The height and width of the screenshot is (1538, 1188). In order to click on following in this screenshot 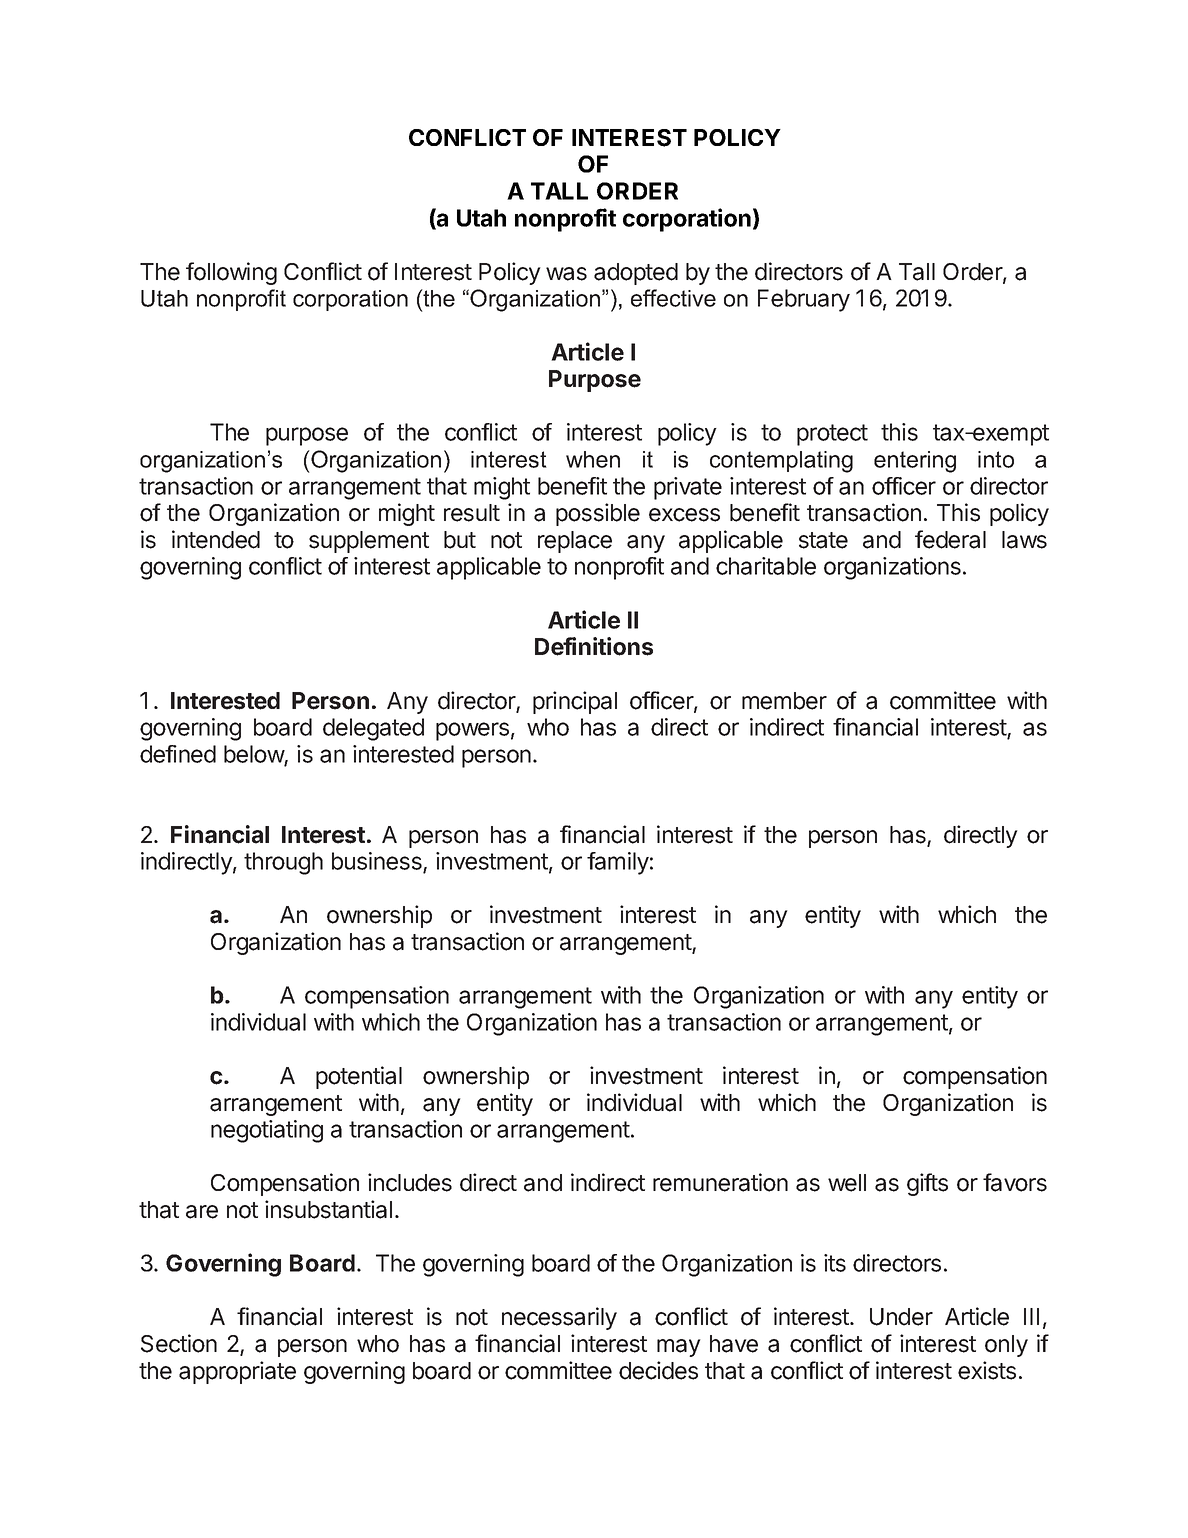, I will do `click(231, 273)`.
